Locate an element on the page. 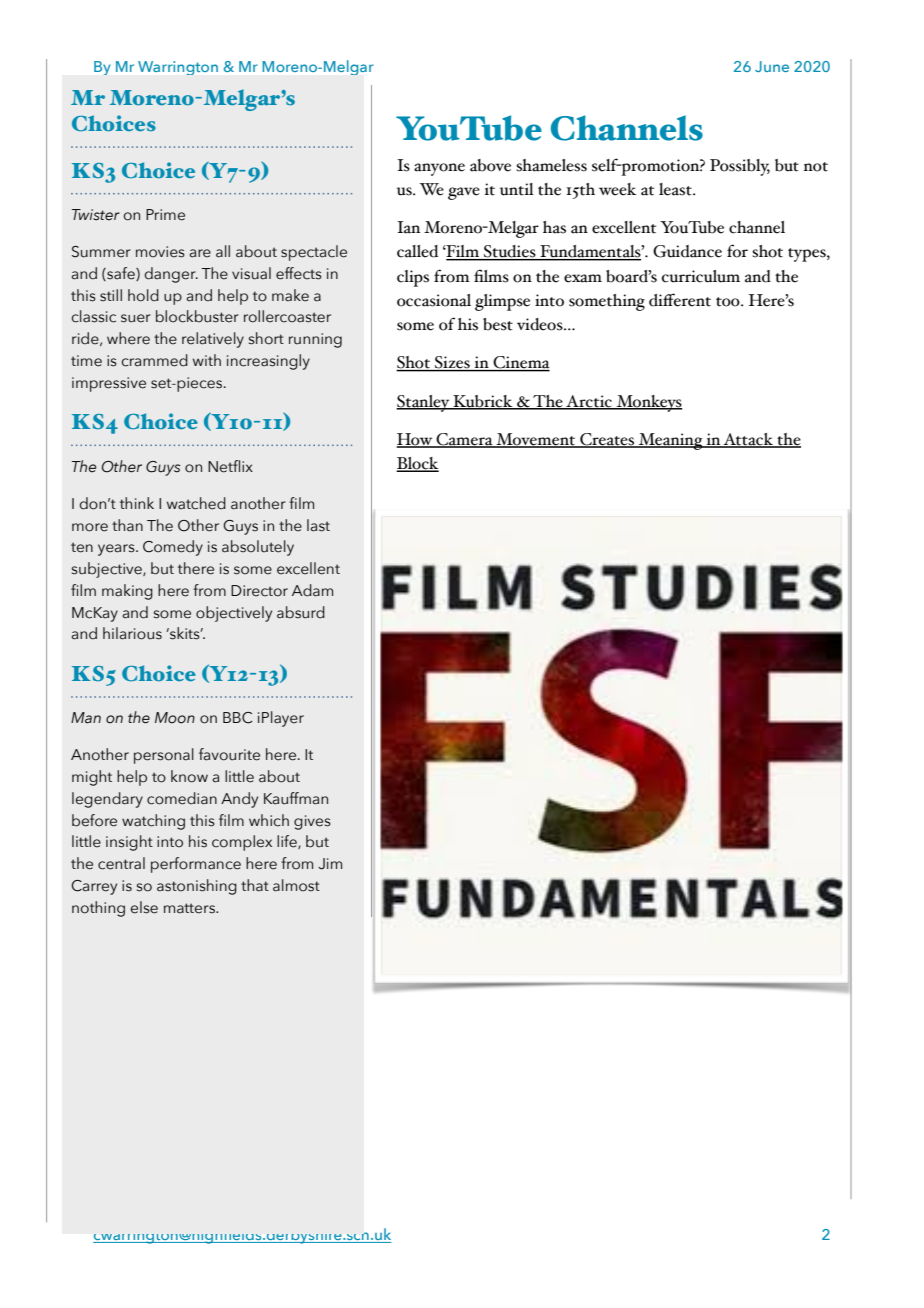  Prime is located at coordinates (165, 215).
